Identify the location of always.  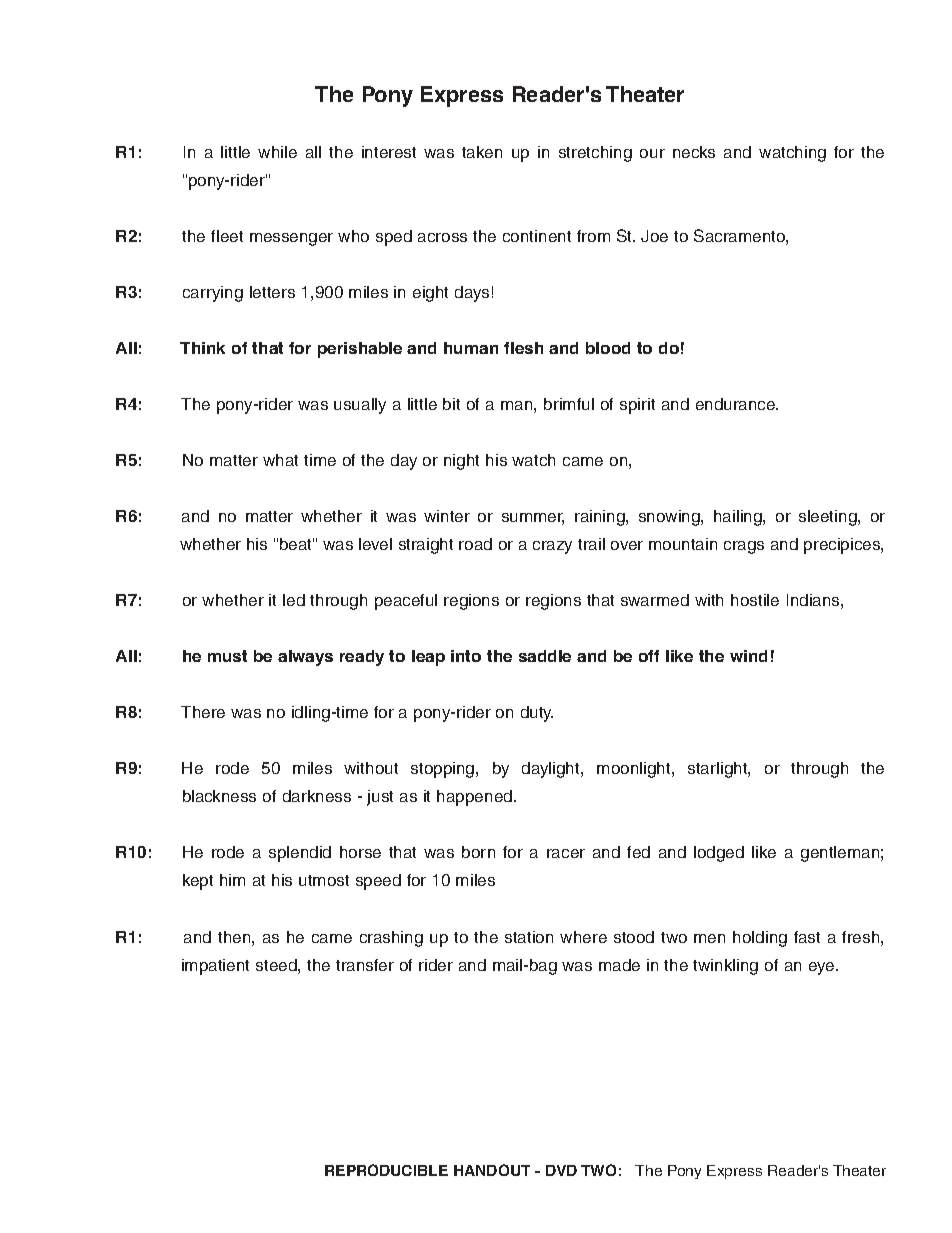
(305, 658).
